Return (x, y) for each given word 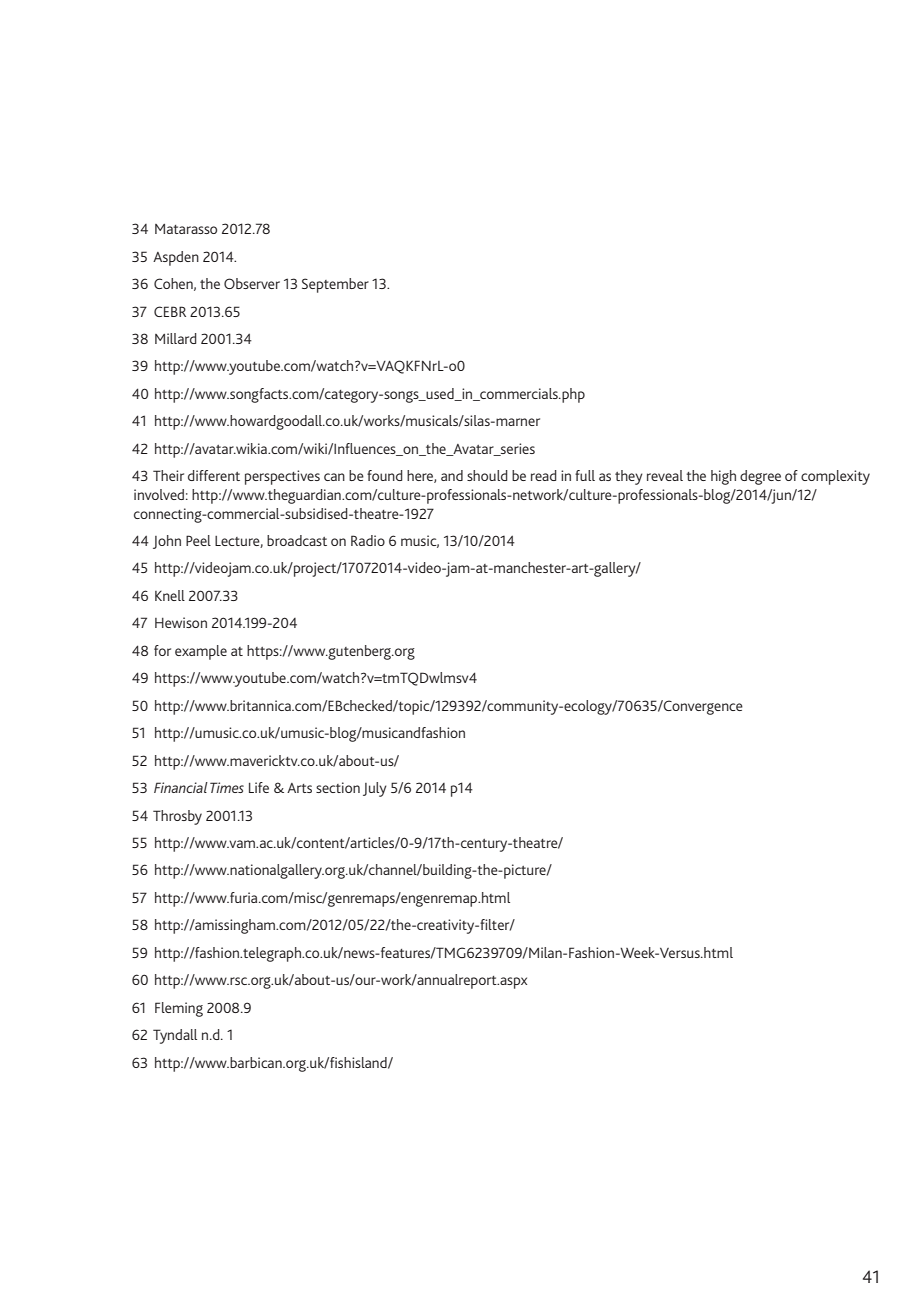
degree (760, 477)
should (487, 475)
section (338, 787)
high (723, 477)
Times (227, 787)
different (214, 475)
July (375, 789)
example (201, 652)
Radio (368, 540)
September (335, 285)
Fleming (179, 1009)
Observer (252, 283)
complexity (835, 477)
